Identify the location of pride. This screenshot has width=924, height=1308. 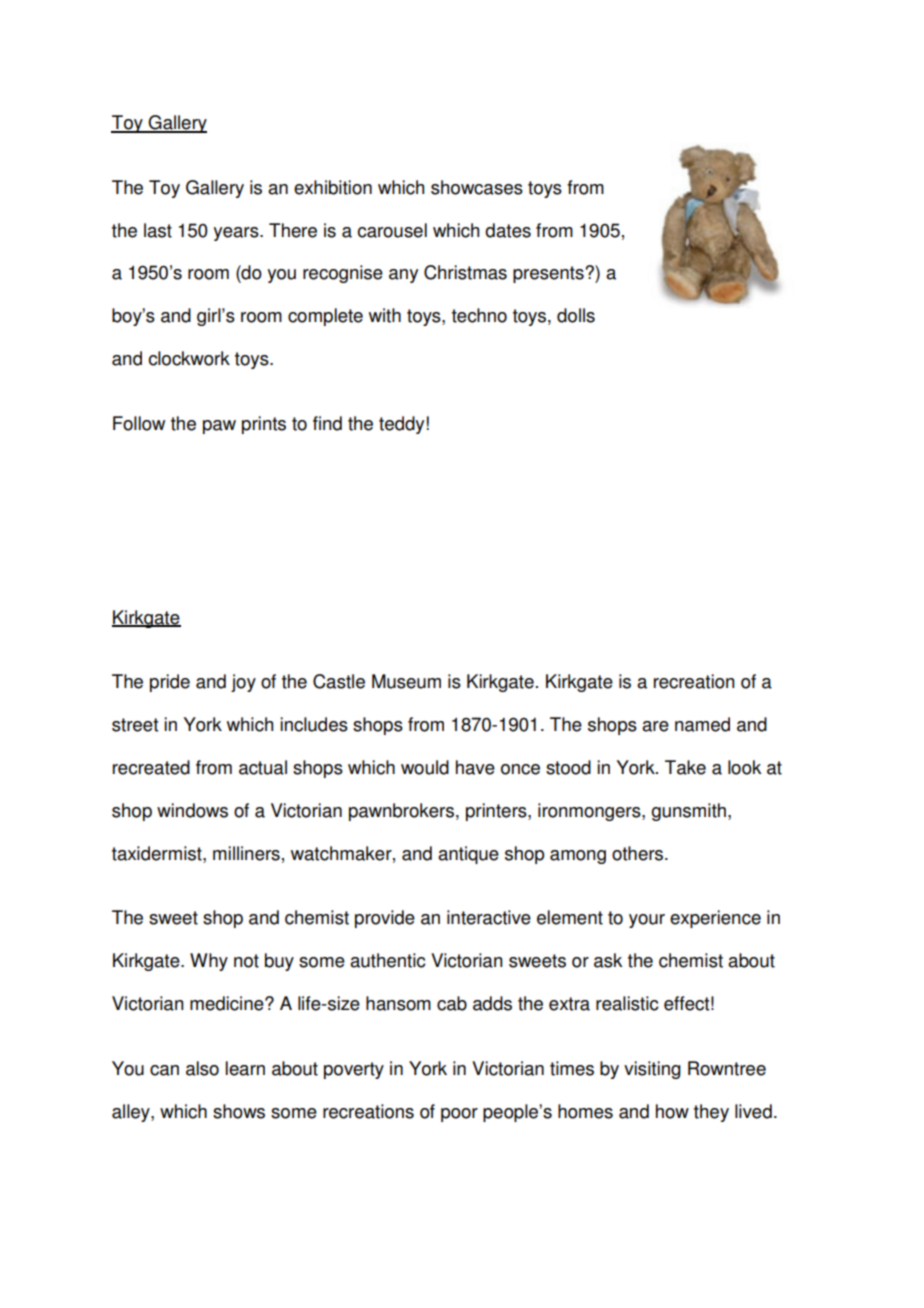
(170, 683).
